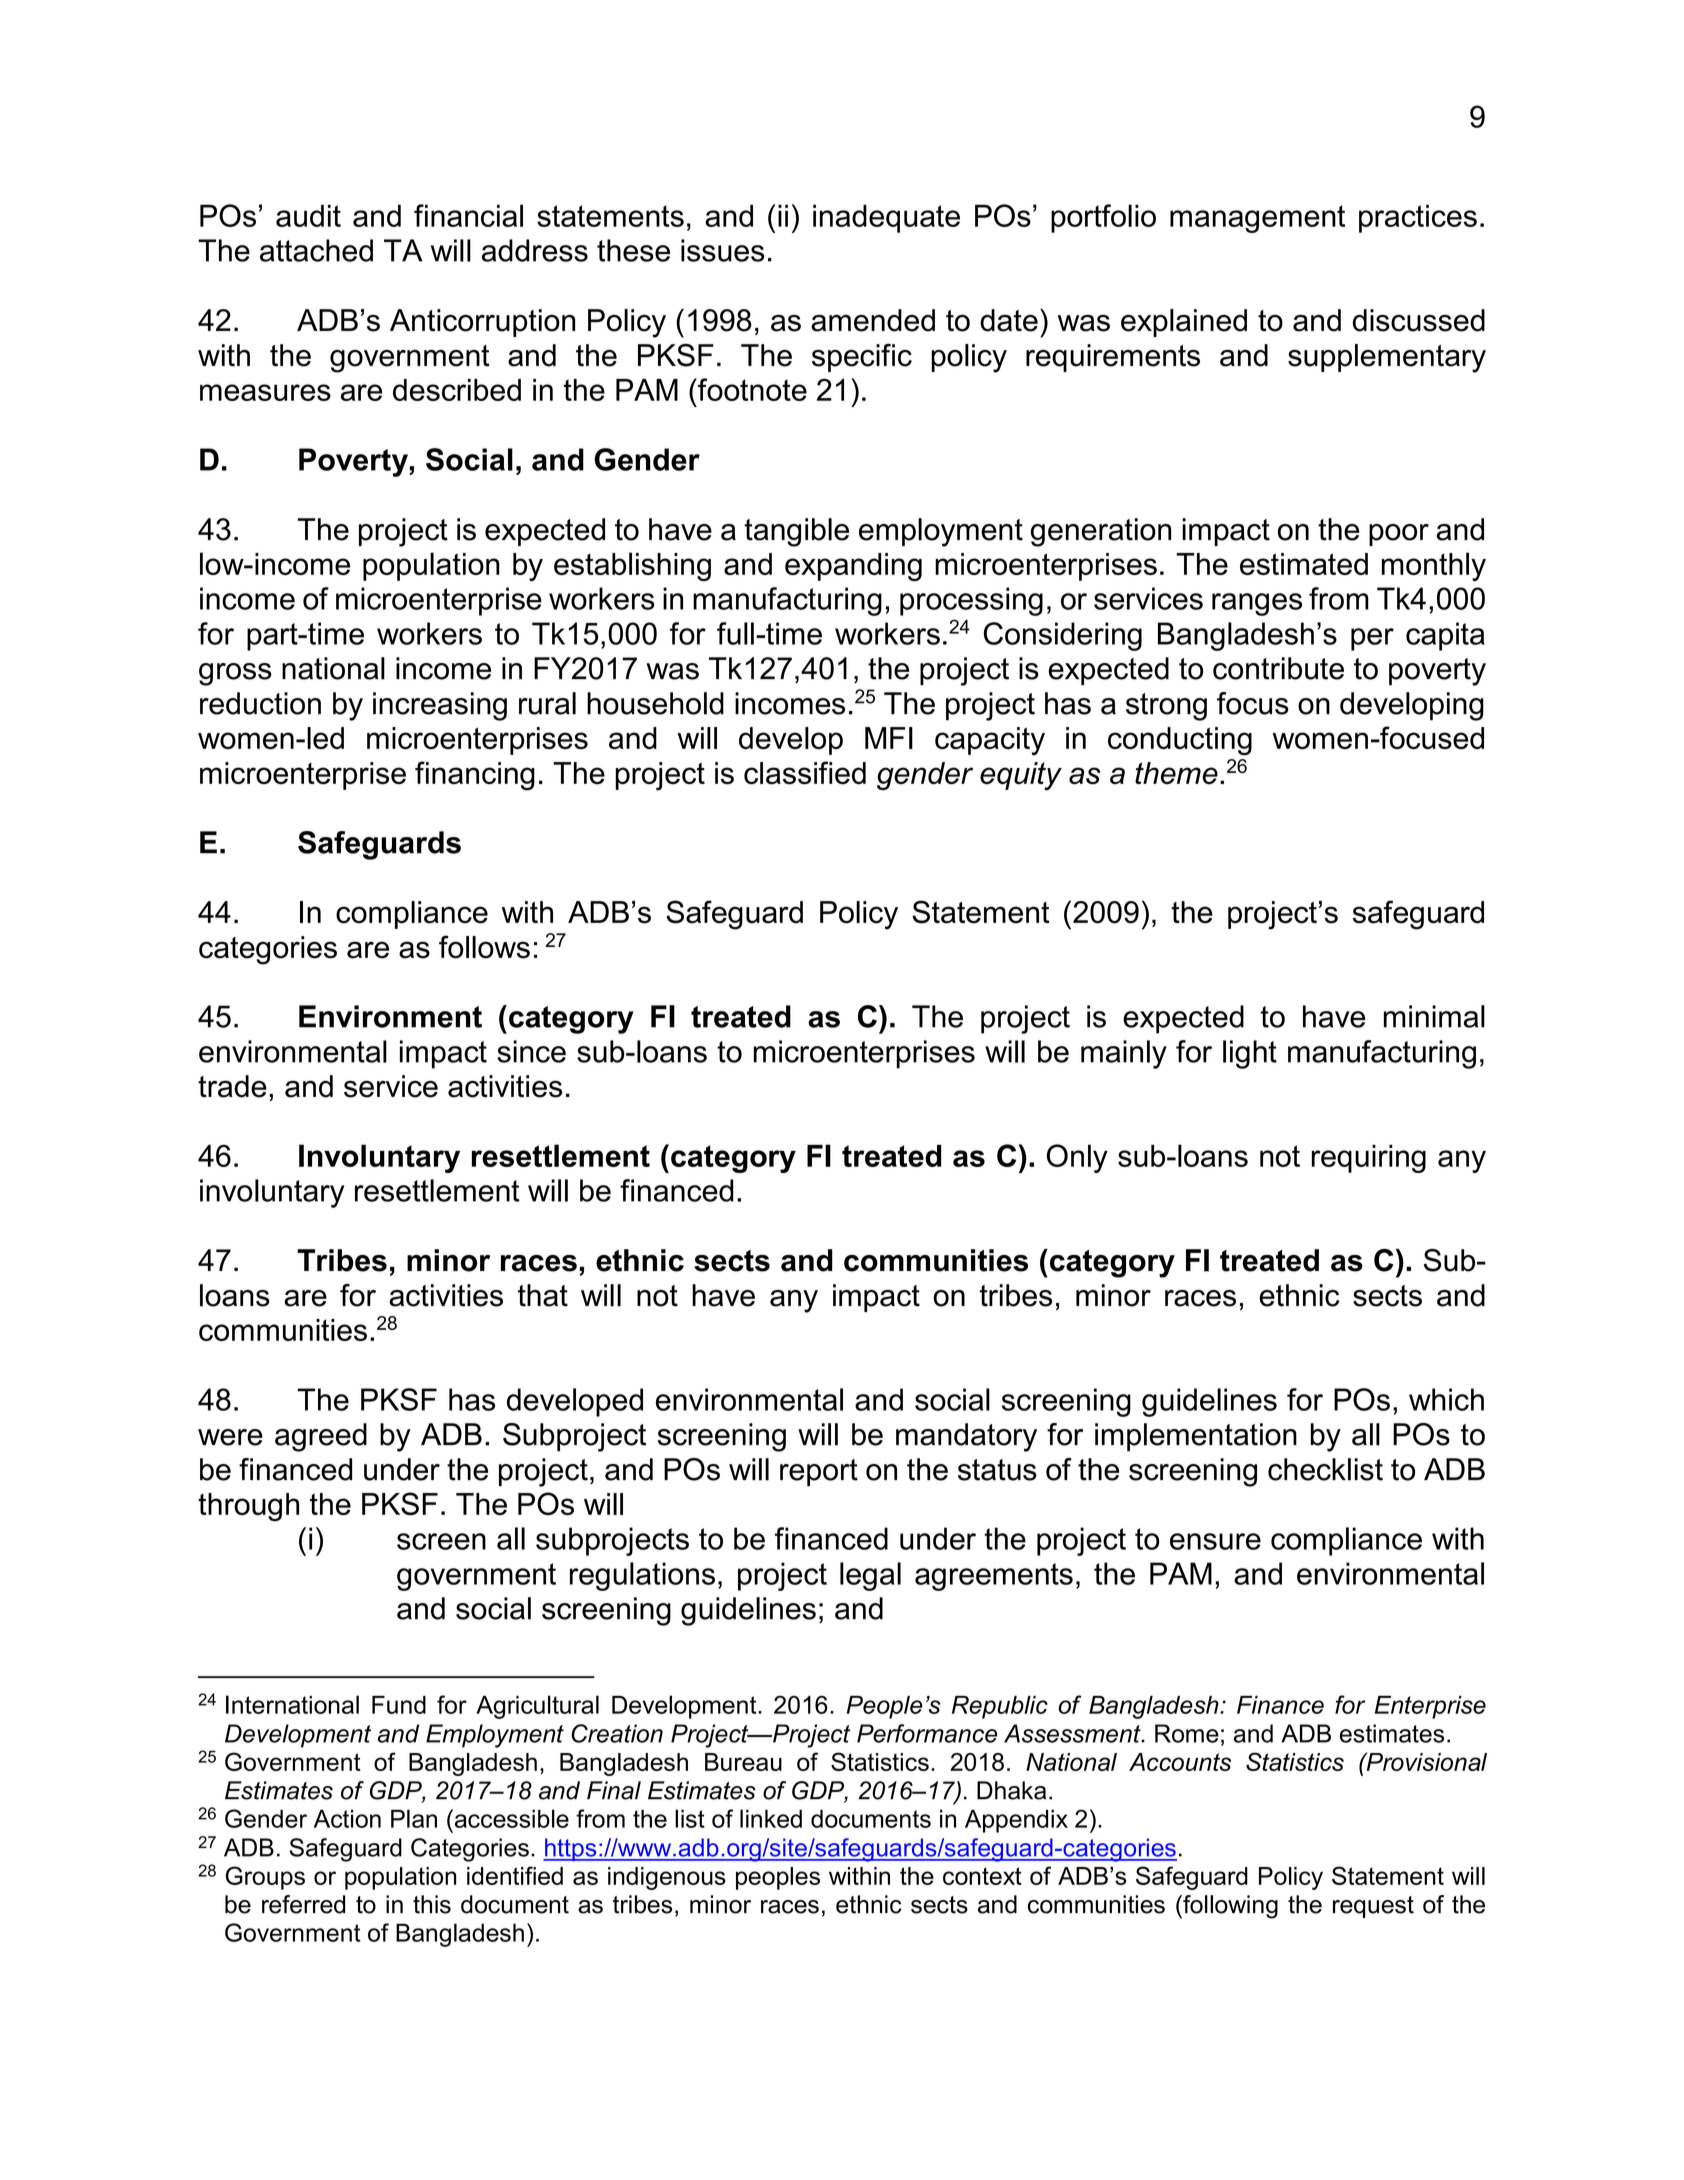 The image size is (1684, 2180). What do you see at coordinates (316, 250) in the screenshot?
I see `attached` at bounding box center [316, 250].
